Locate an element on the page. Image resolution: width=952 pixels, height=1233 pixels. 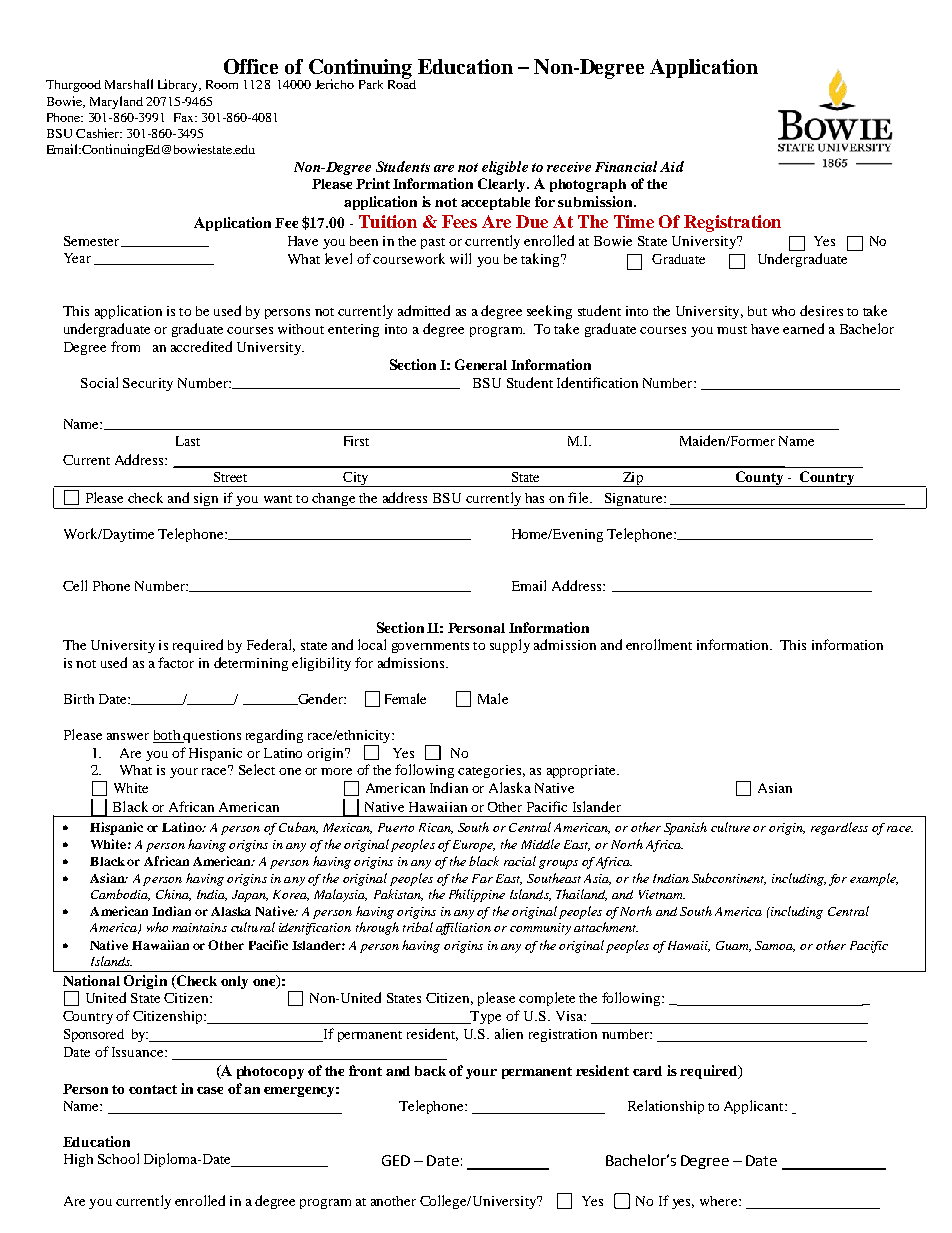
supply is located at coordinates (510, 646).
